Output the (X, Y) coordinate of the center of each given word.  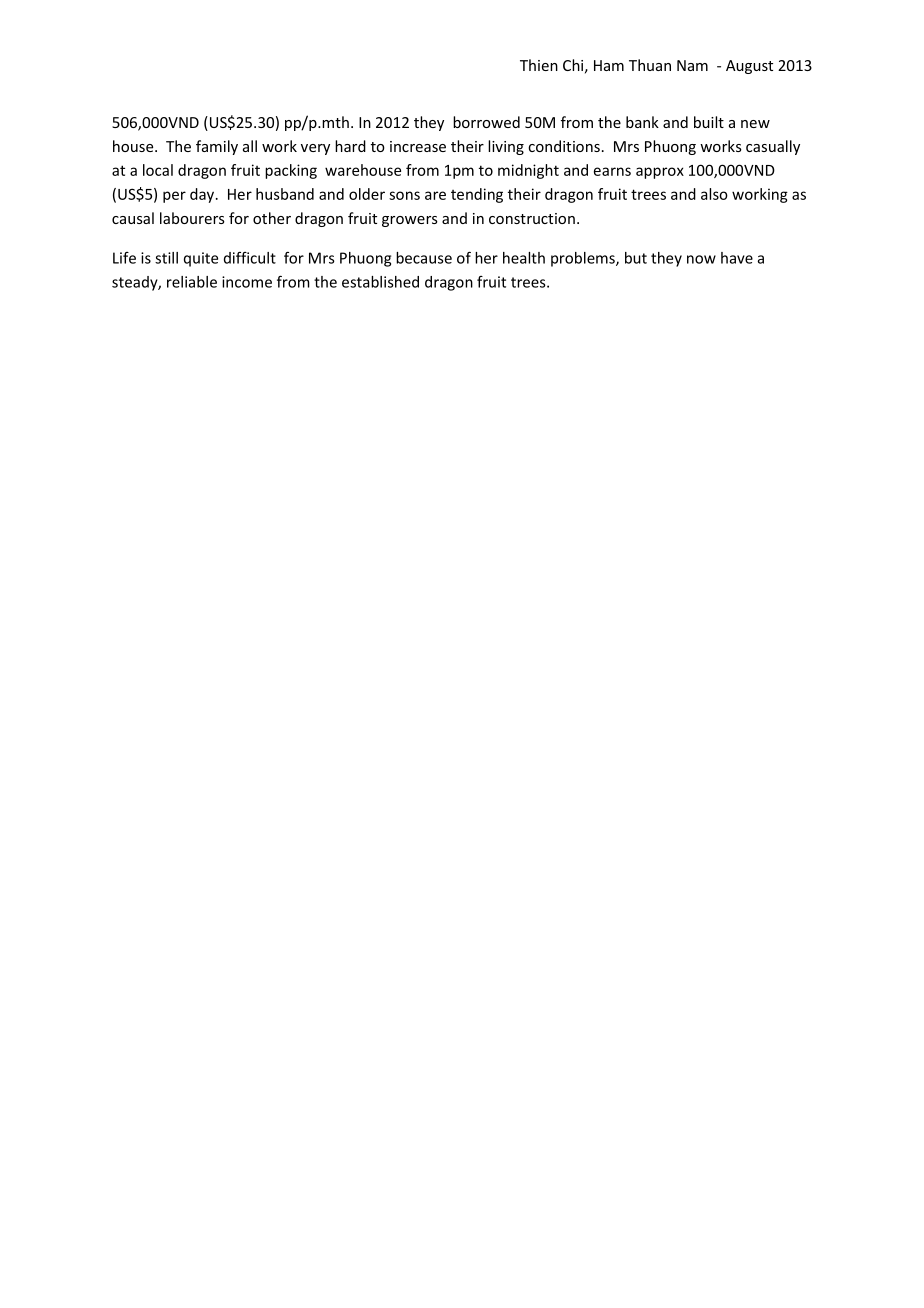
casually (773, 147)
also (714, 194)
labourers (192, 218)
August (749, 67)
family (217, 147)
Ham (609, 65)
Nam (692, 65)
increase (418, 146)
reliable (192, 282)
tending (477, 195)
